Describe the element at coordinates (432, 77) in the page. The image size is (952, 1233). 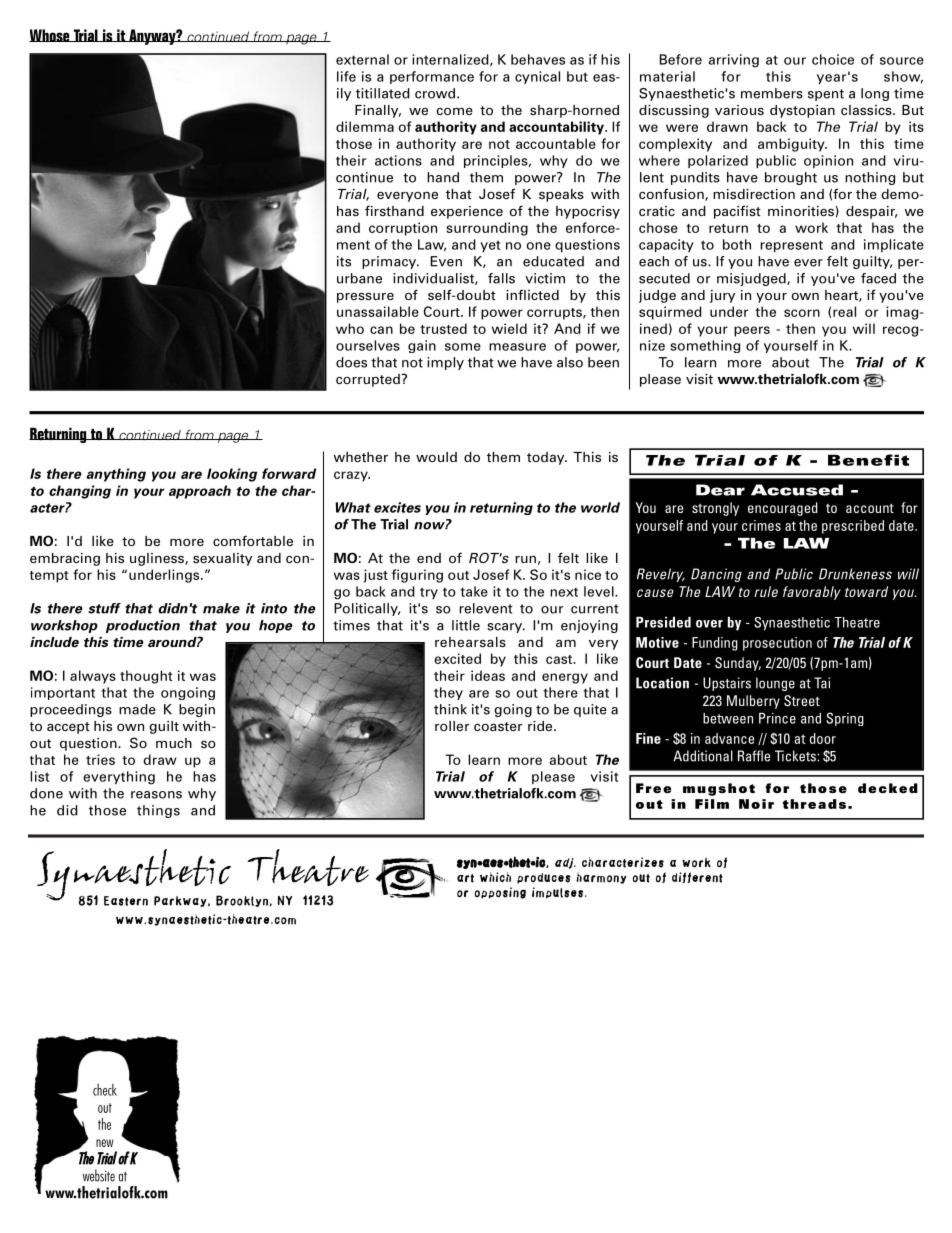
I see `performance` at that location.
